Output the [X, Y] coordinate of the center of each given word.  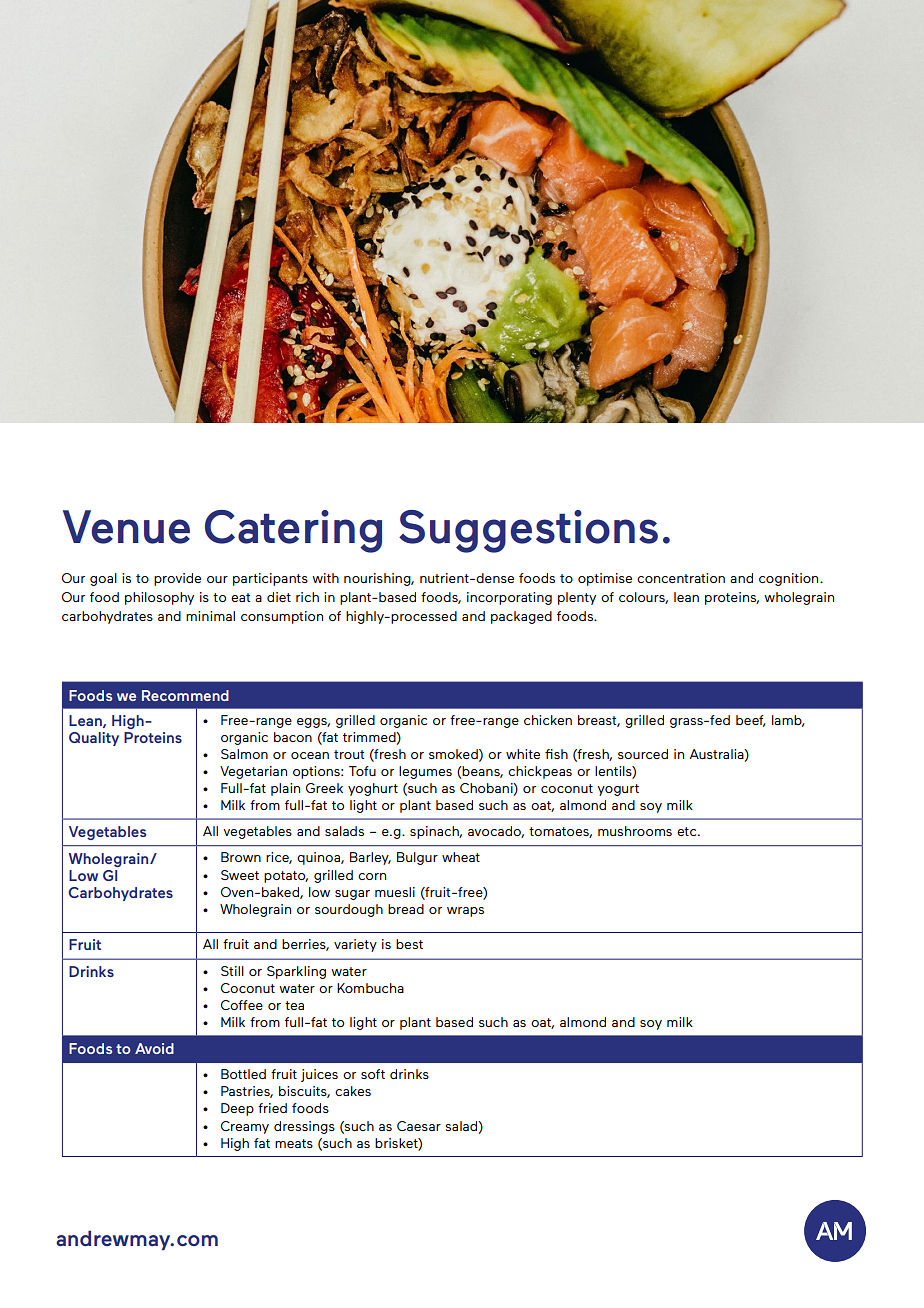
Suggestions [528, 531]
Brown [241, 857]
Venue [126, 527]
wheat [461, 857]
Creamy [245, 1127]
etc [688, 831]
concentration [681, 578]
